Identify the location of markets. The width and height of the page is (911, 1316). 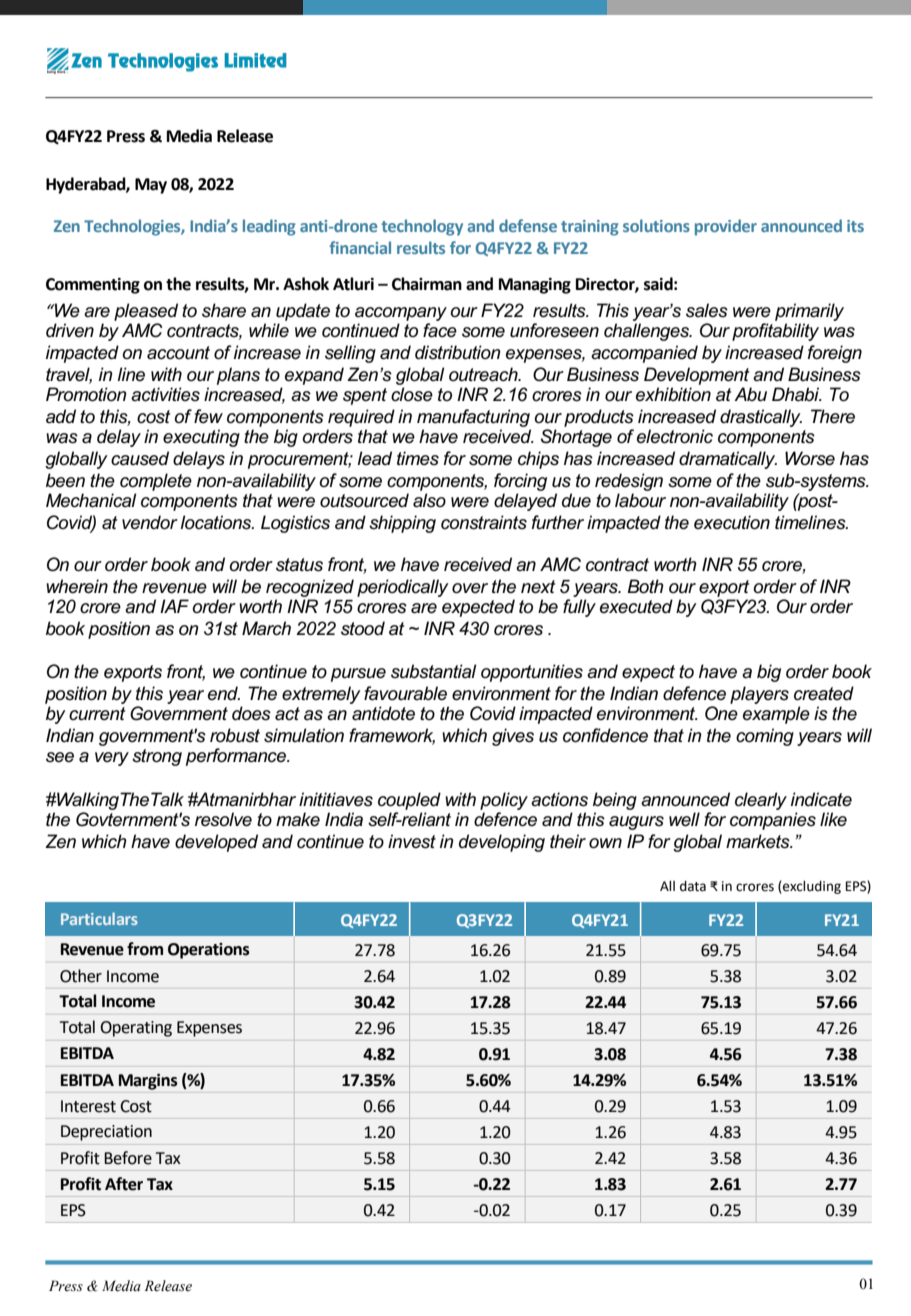
(759, 841).
